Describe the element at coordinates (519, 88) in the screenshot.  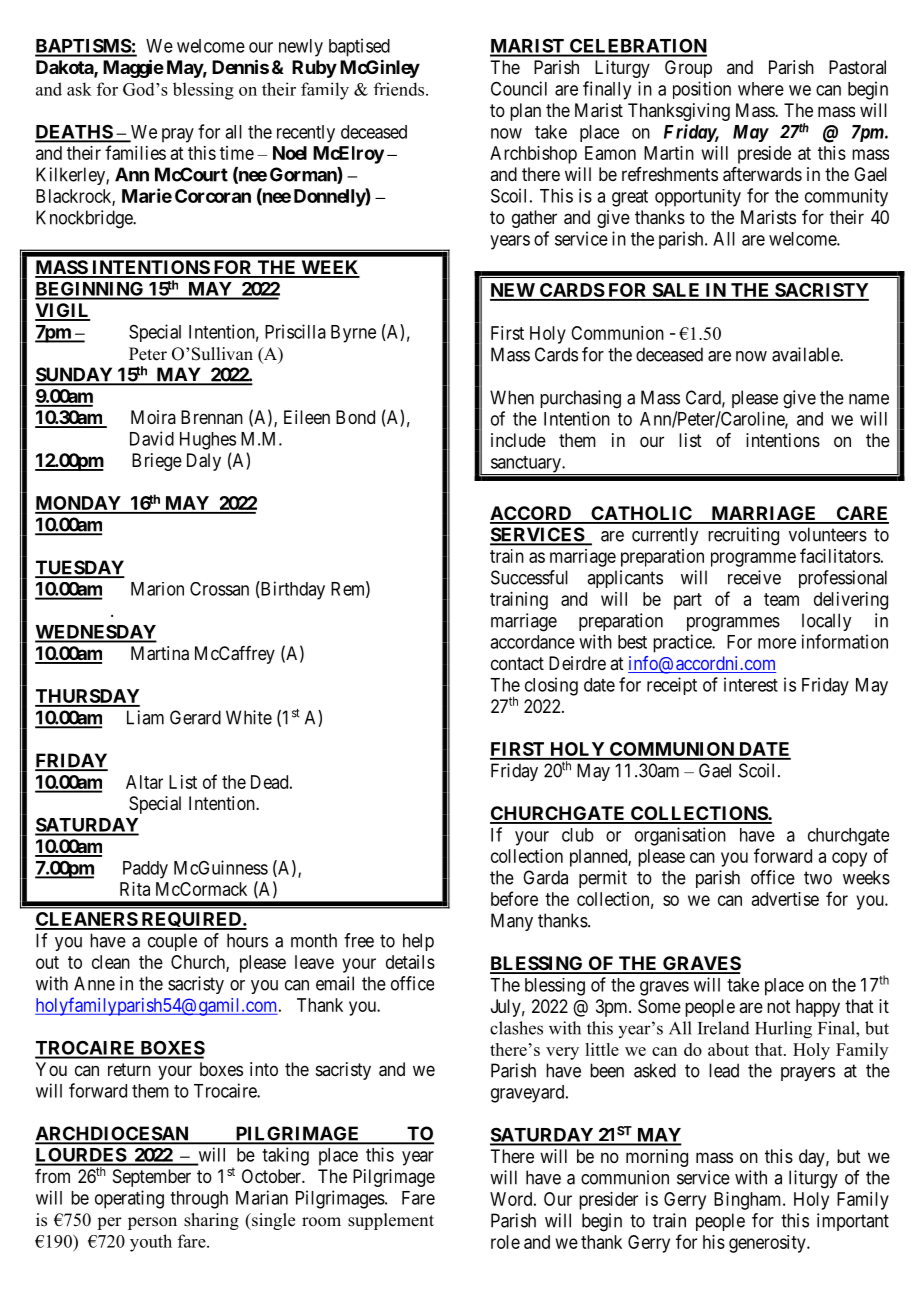
I see `Council` at that location.
